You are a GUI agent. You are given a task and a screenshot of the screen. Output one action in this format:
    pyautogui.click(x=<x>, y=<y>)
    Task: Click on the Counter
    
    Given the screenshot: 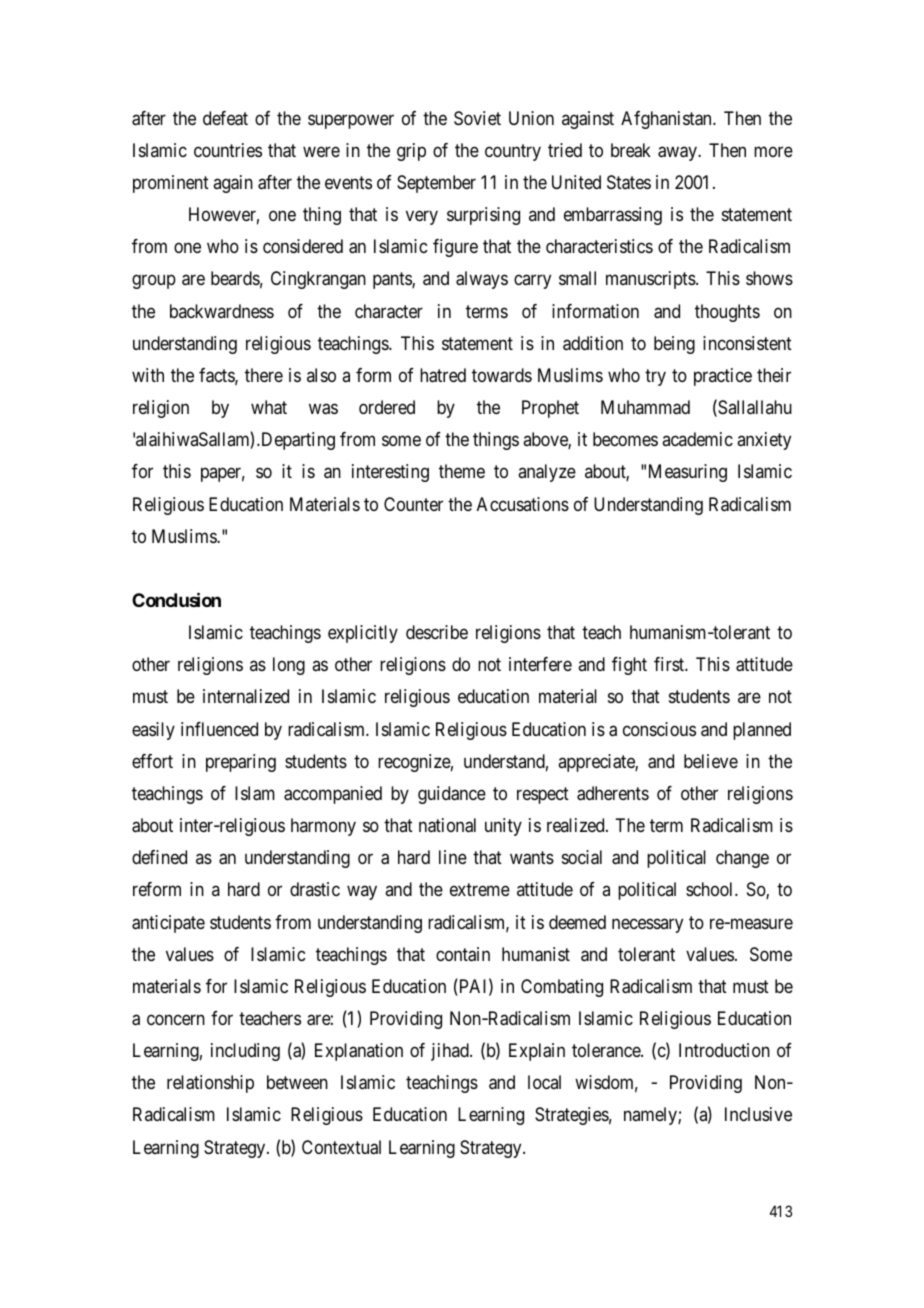 What is the action you would take?
    pyautogui.click(x=413, y=504)
